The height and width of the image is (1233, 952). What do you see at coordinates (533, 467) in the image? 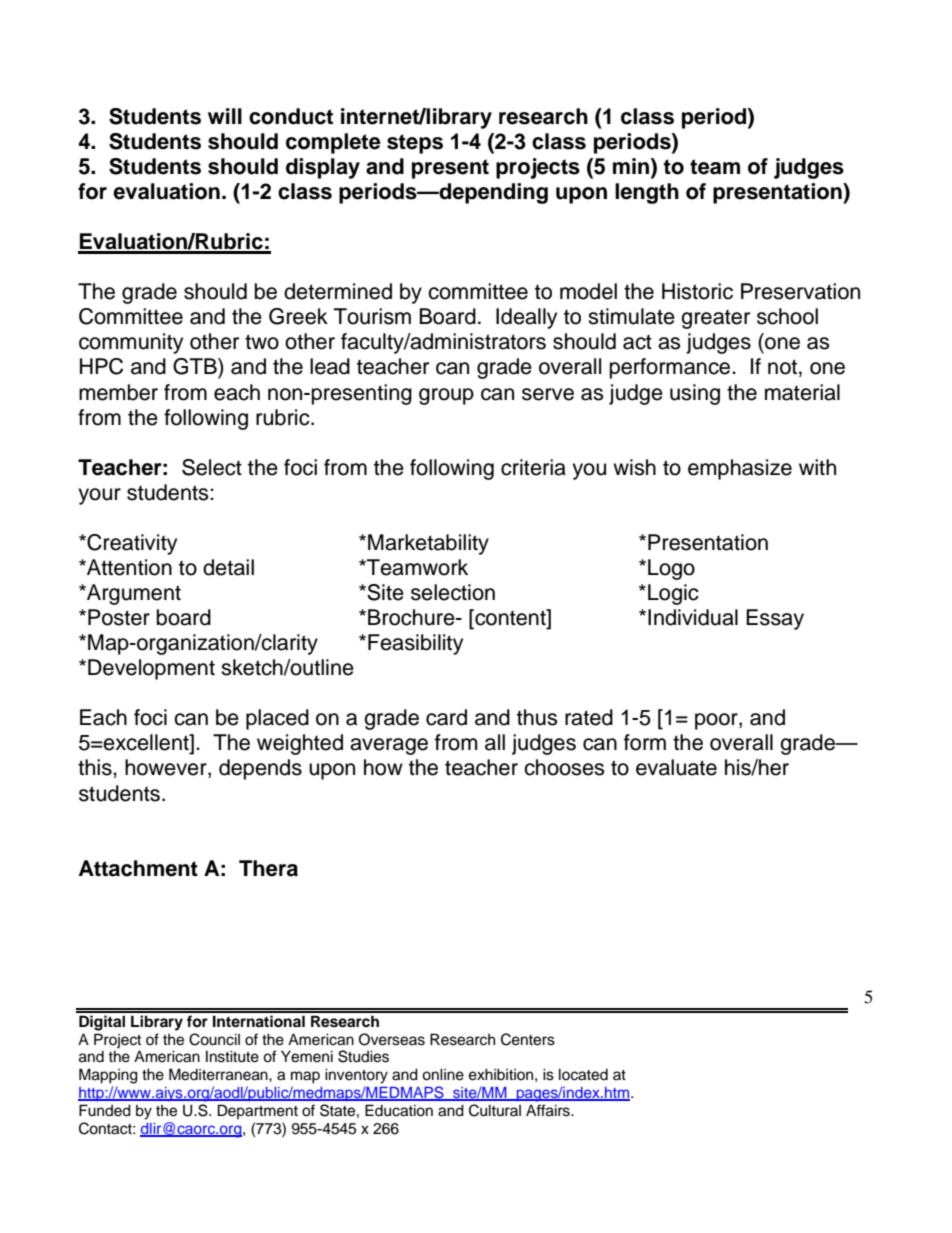
I see `criteria` at bounding box center [533, 467].
